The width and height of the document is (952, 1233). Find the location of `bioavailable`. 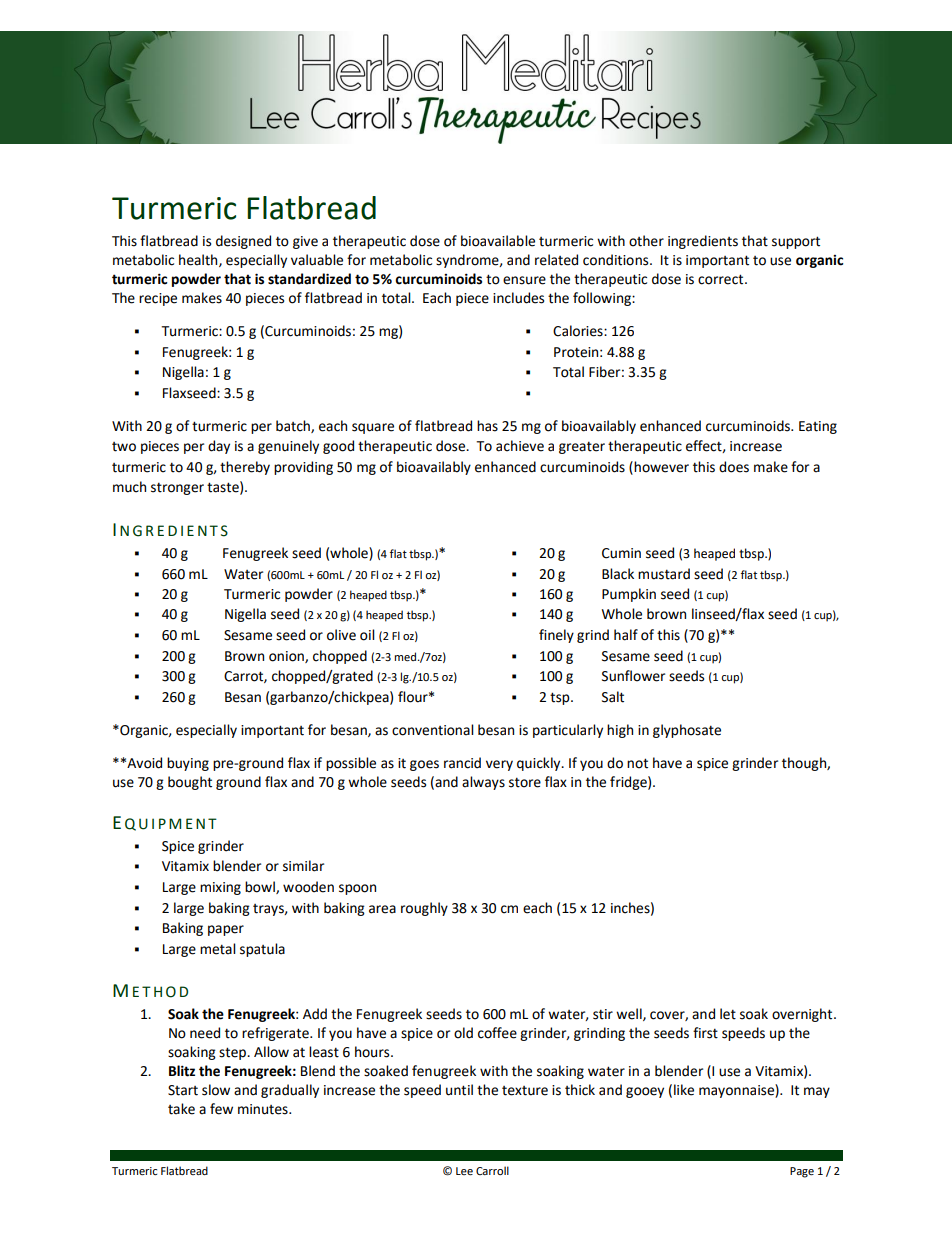

bioavailable is located at coordinates (498, 241).
